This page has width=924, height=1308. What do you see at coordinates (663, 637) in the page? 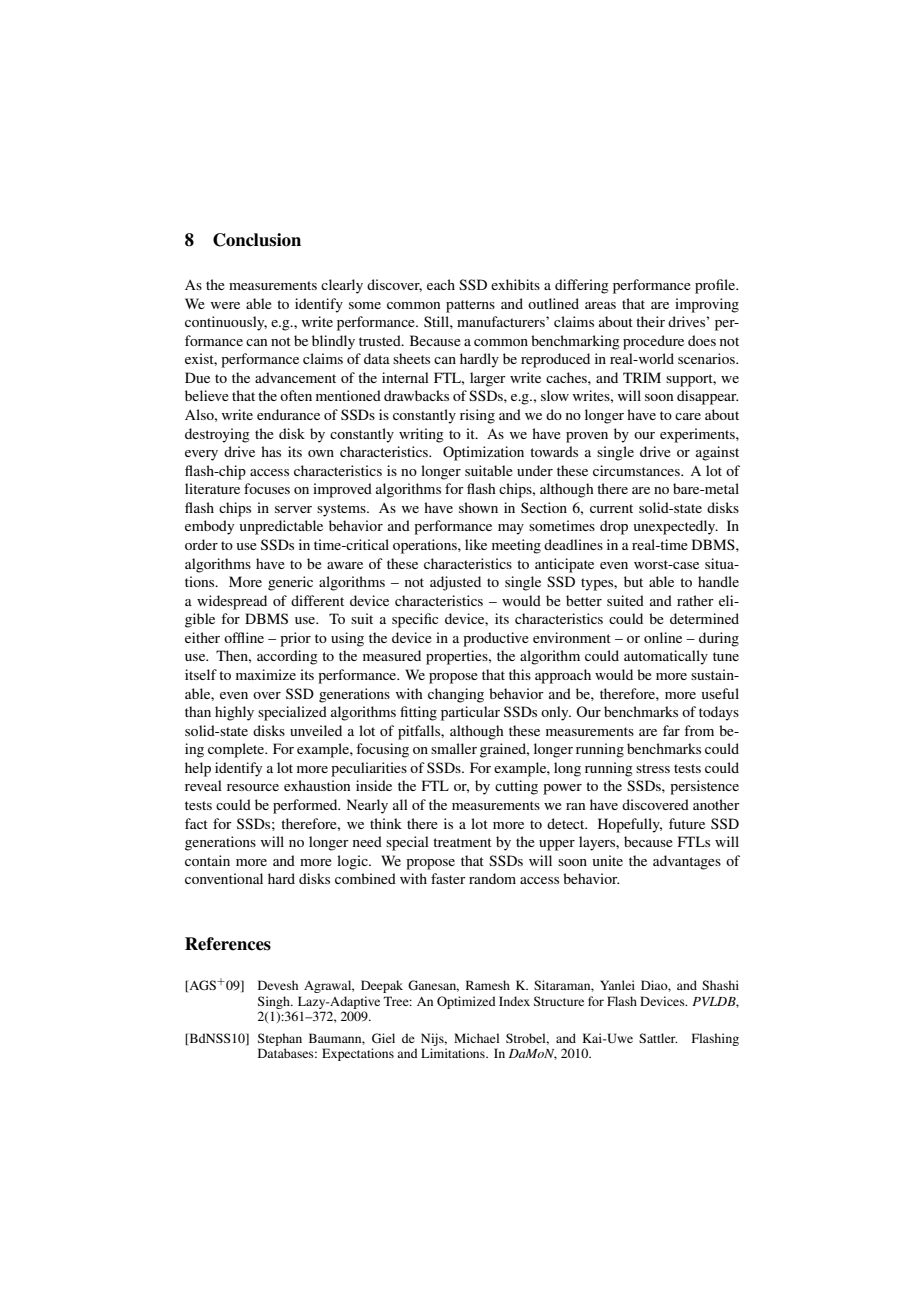
I see `online` at bounding box center [663, 637].
